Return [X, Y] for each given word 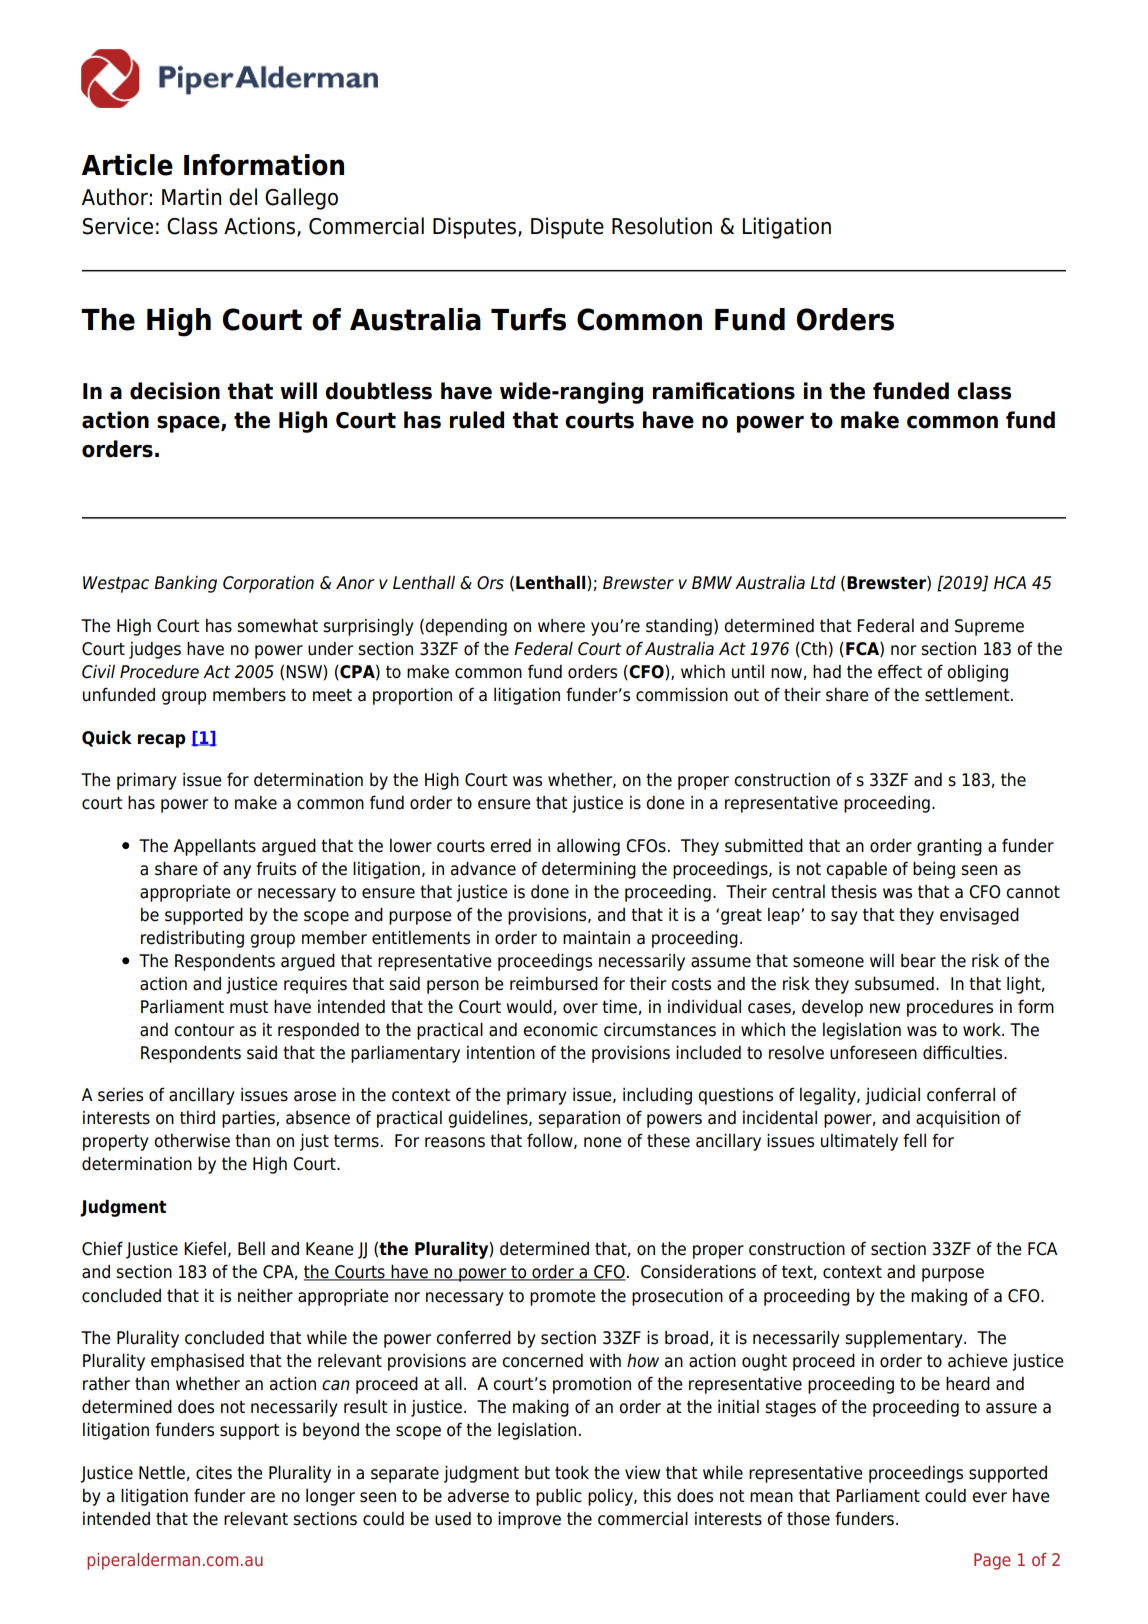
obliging [977, 673]
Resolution [662, 226]
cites [214, 1473]
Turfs [528, 319]
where [561, 626]
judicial [892, 1096]
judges [155, 650]
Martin [191, 197]
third [197, 1118]
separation [579, 1119]
